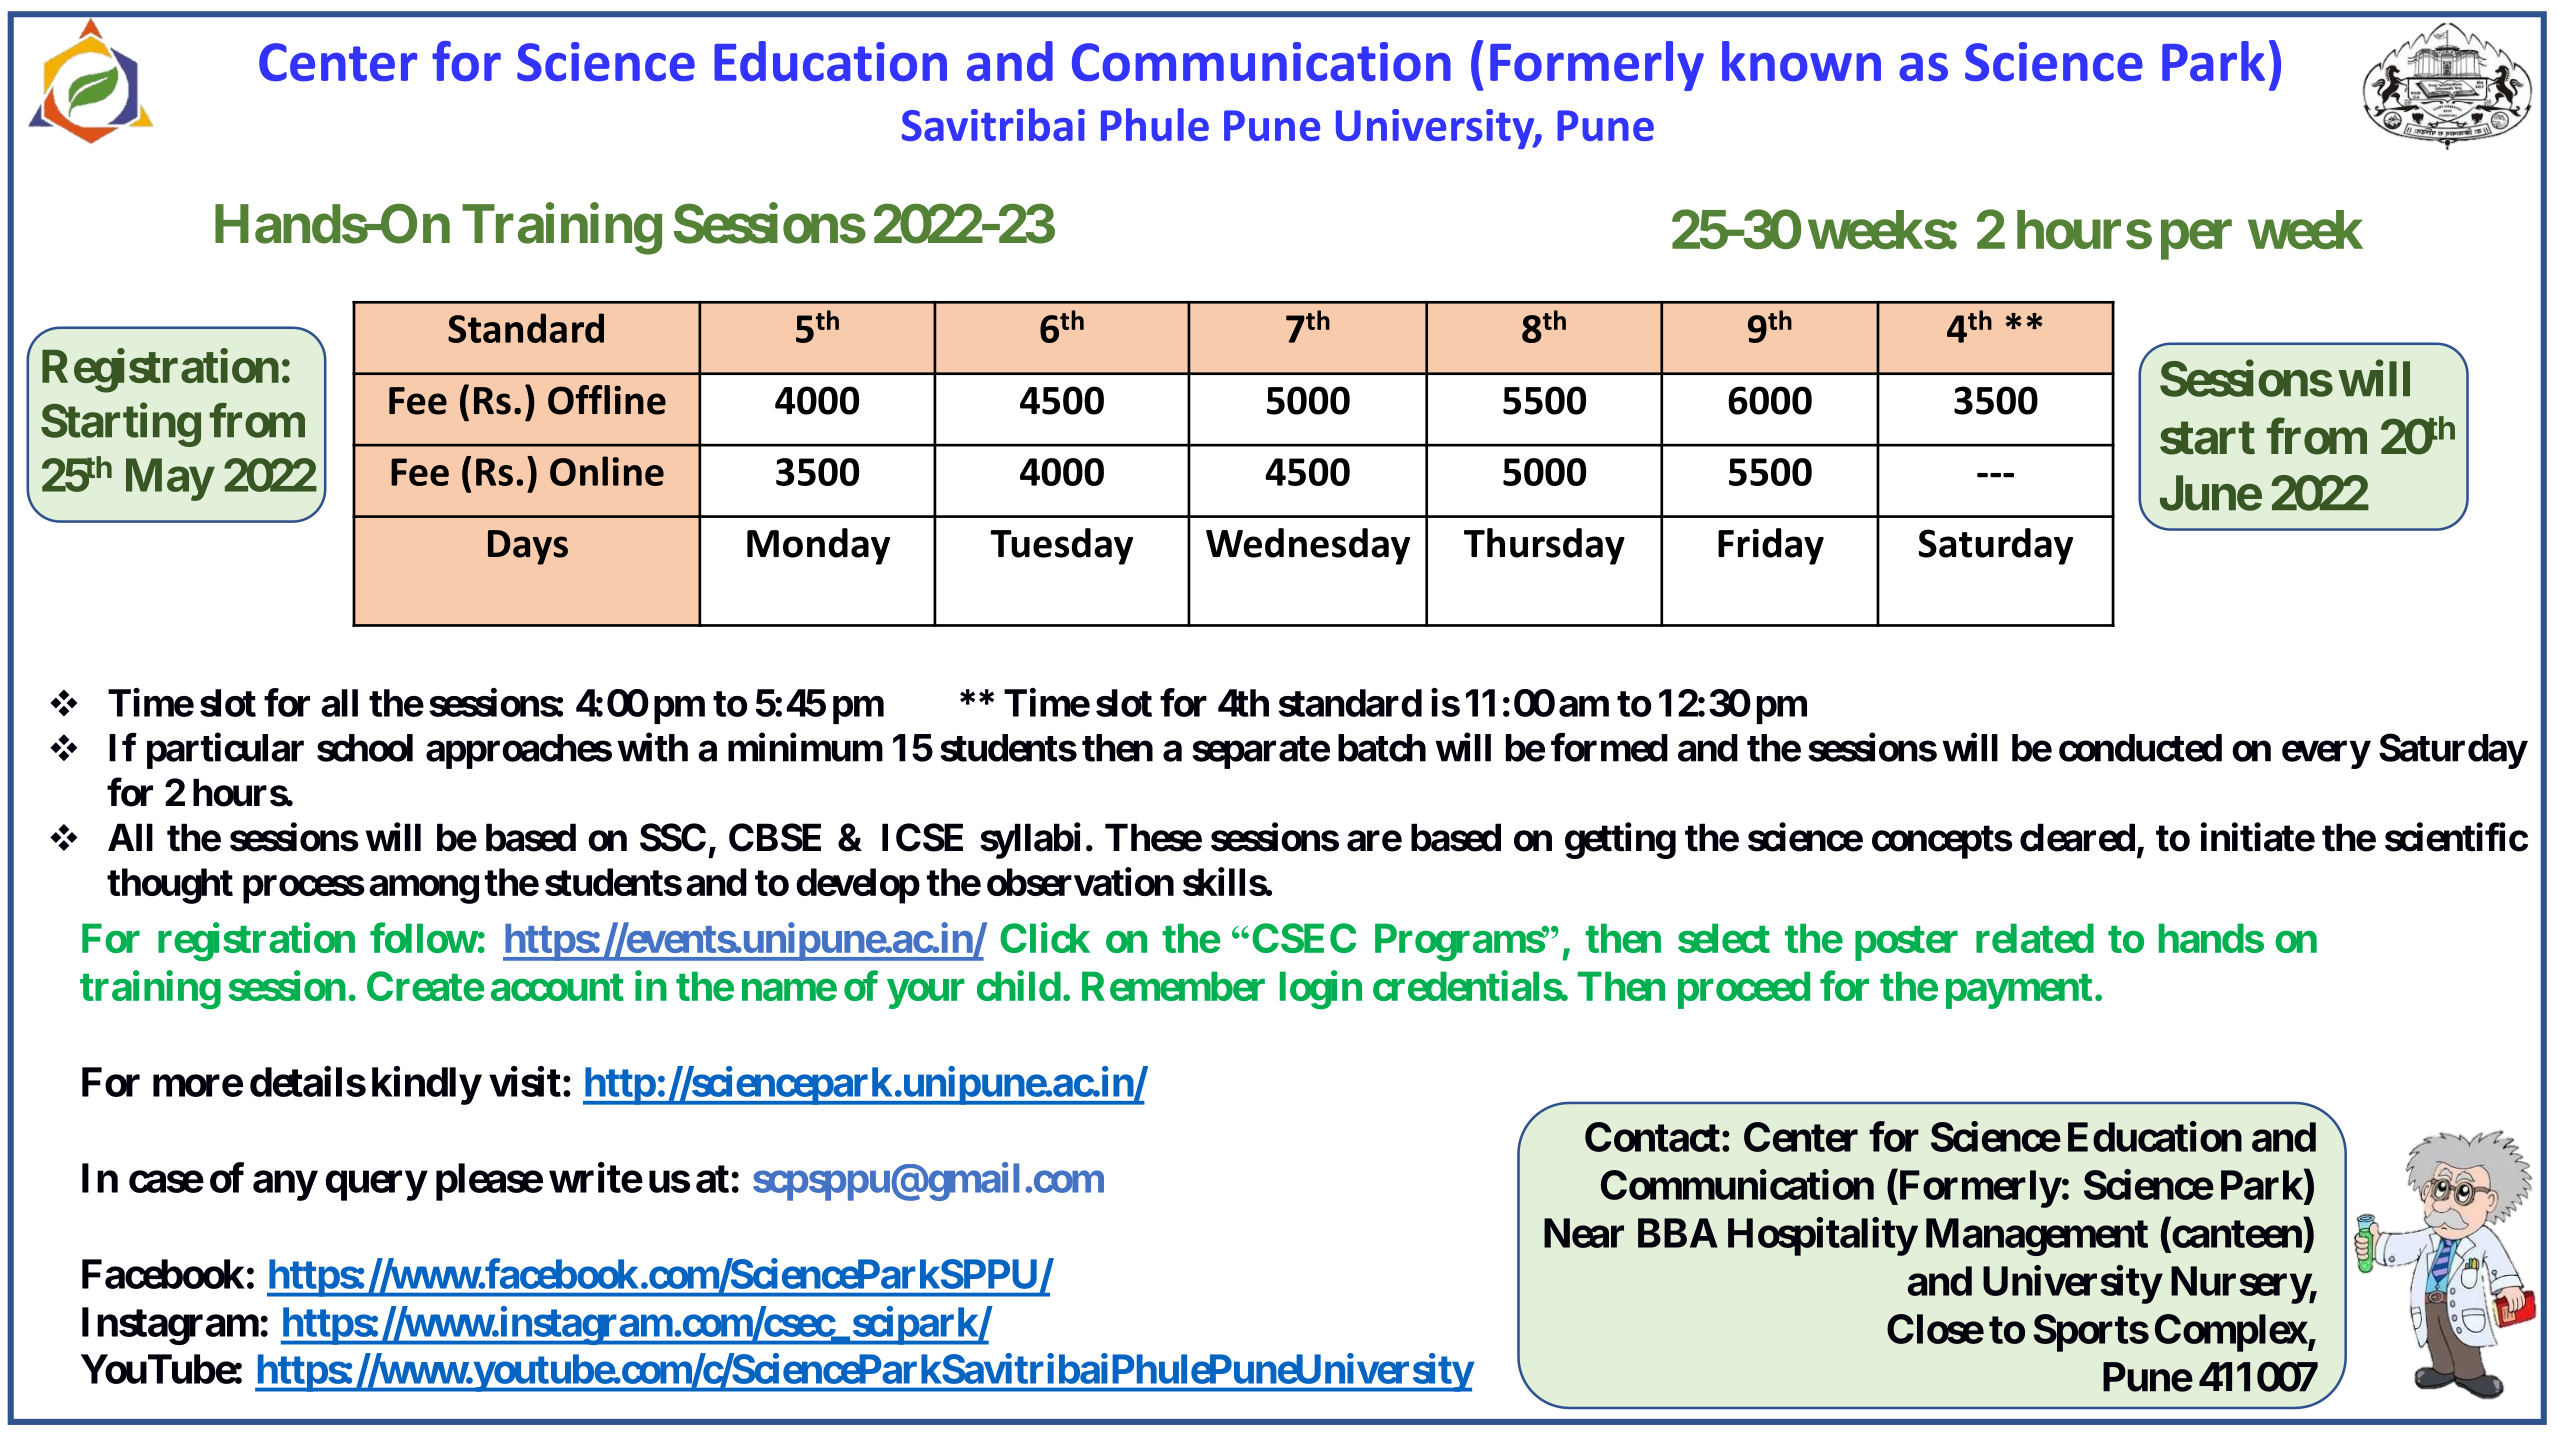 The height and width of the page is (1439, 2558). What do you see at coordinates (1308, 546) in the page?
I see `Wednesday` at bounding box center [1308, 546].
